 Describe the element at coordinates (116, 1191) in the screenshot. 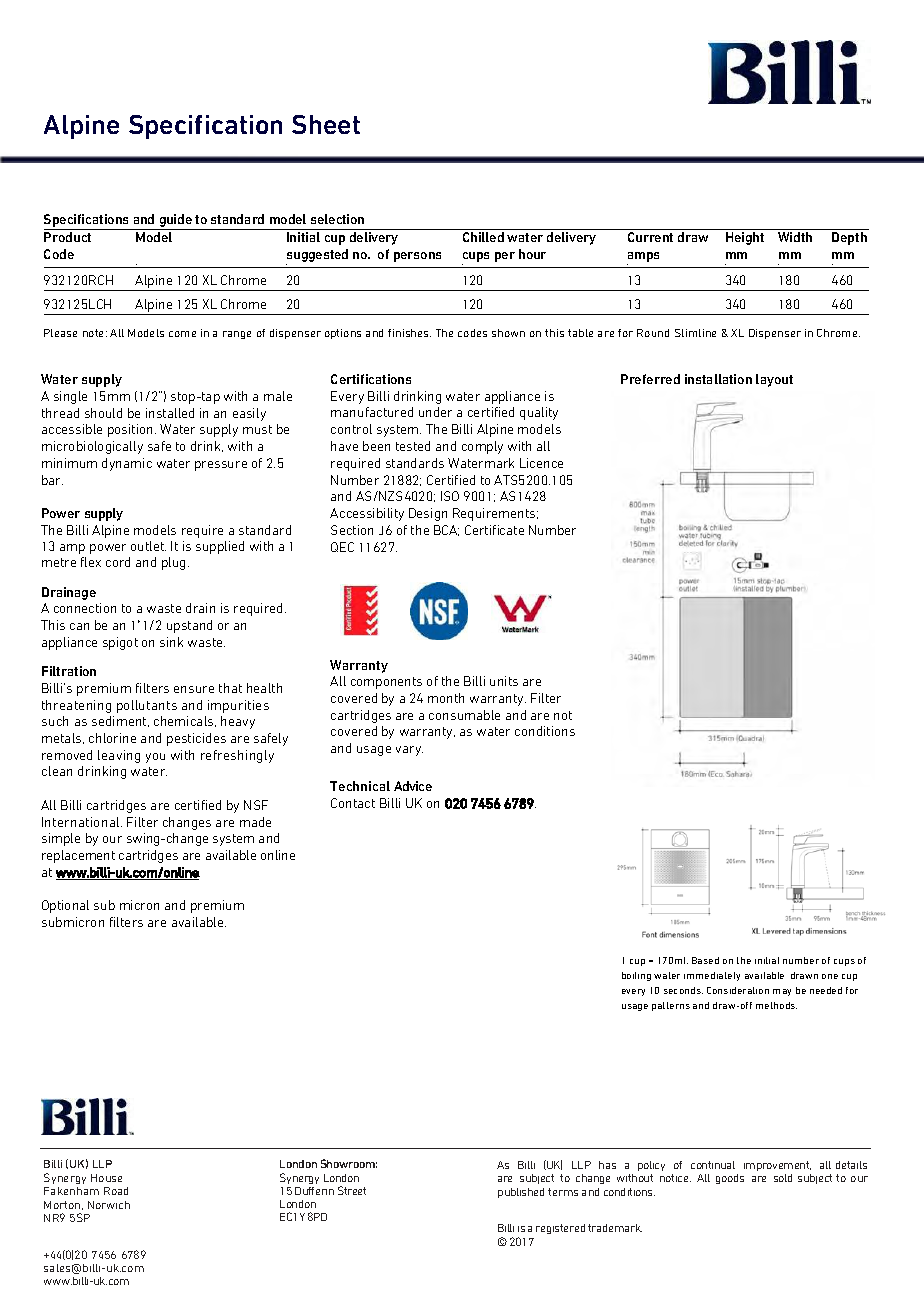

I see `Road` at that location.
